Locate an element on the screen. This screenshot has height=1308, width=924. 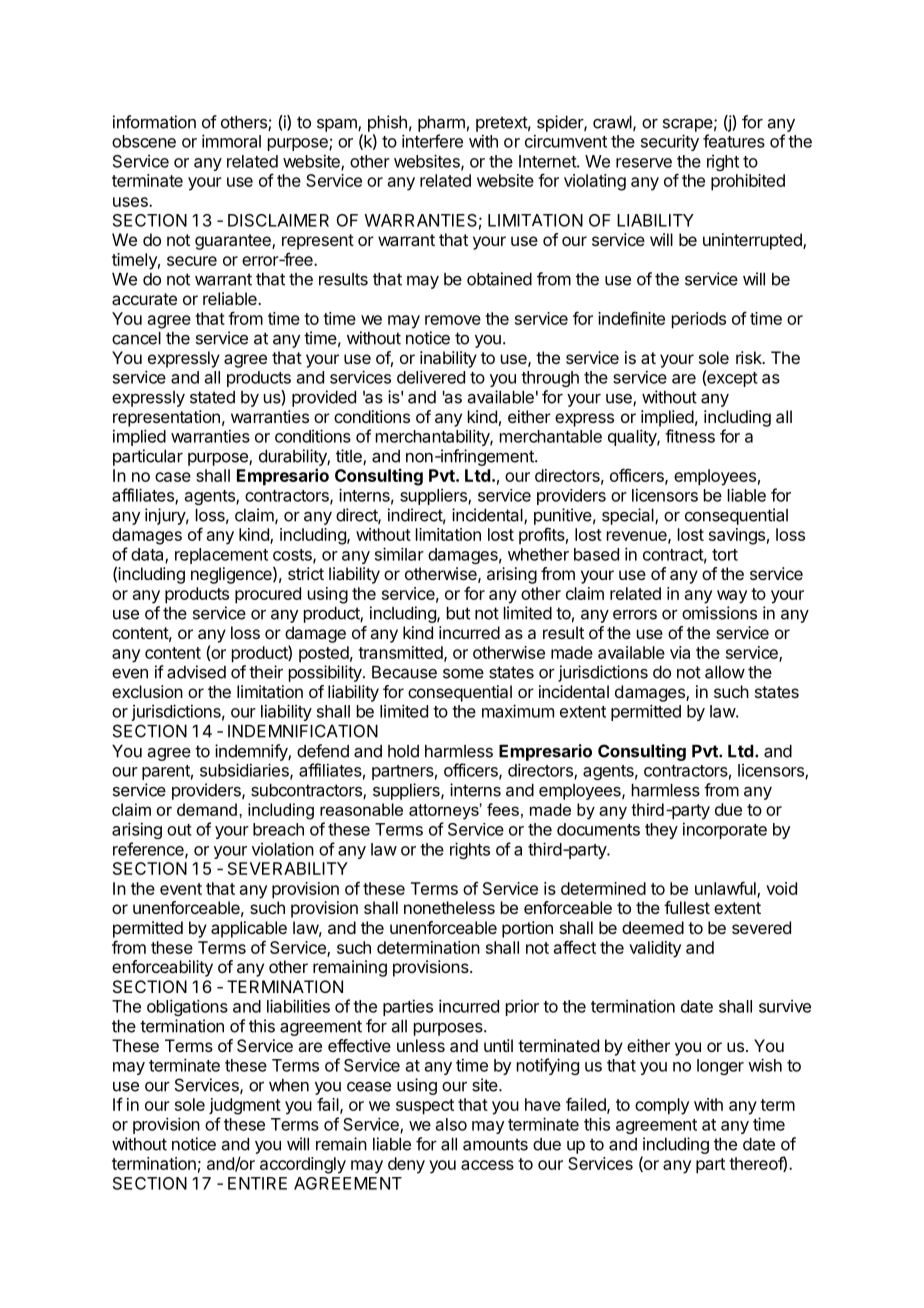
features is located at coordinates (734, 141).
